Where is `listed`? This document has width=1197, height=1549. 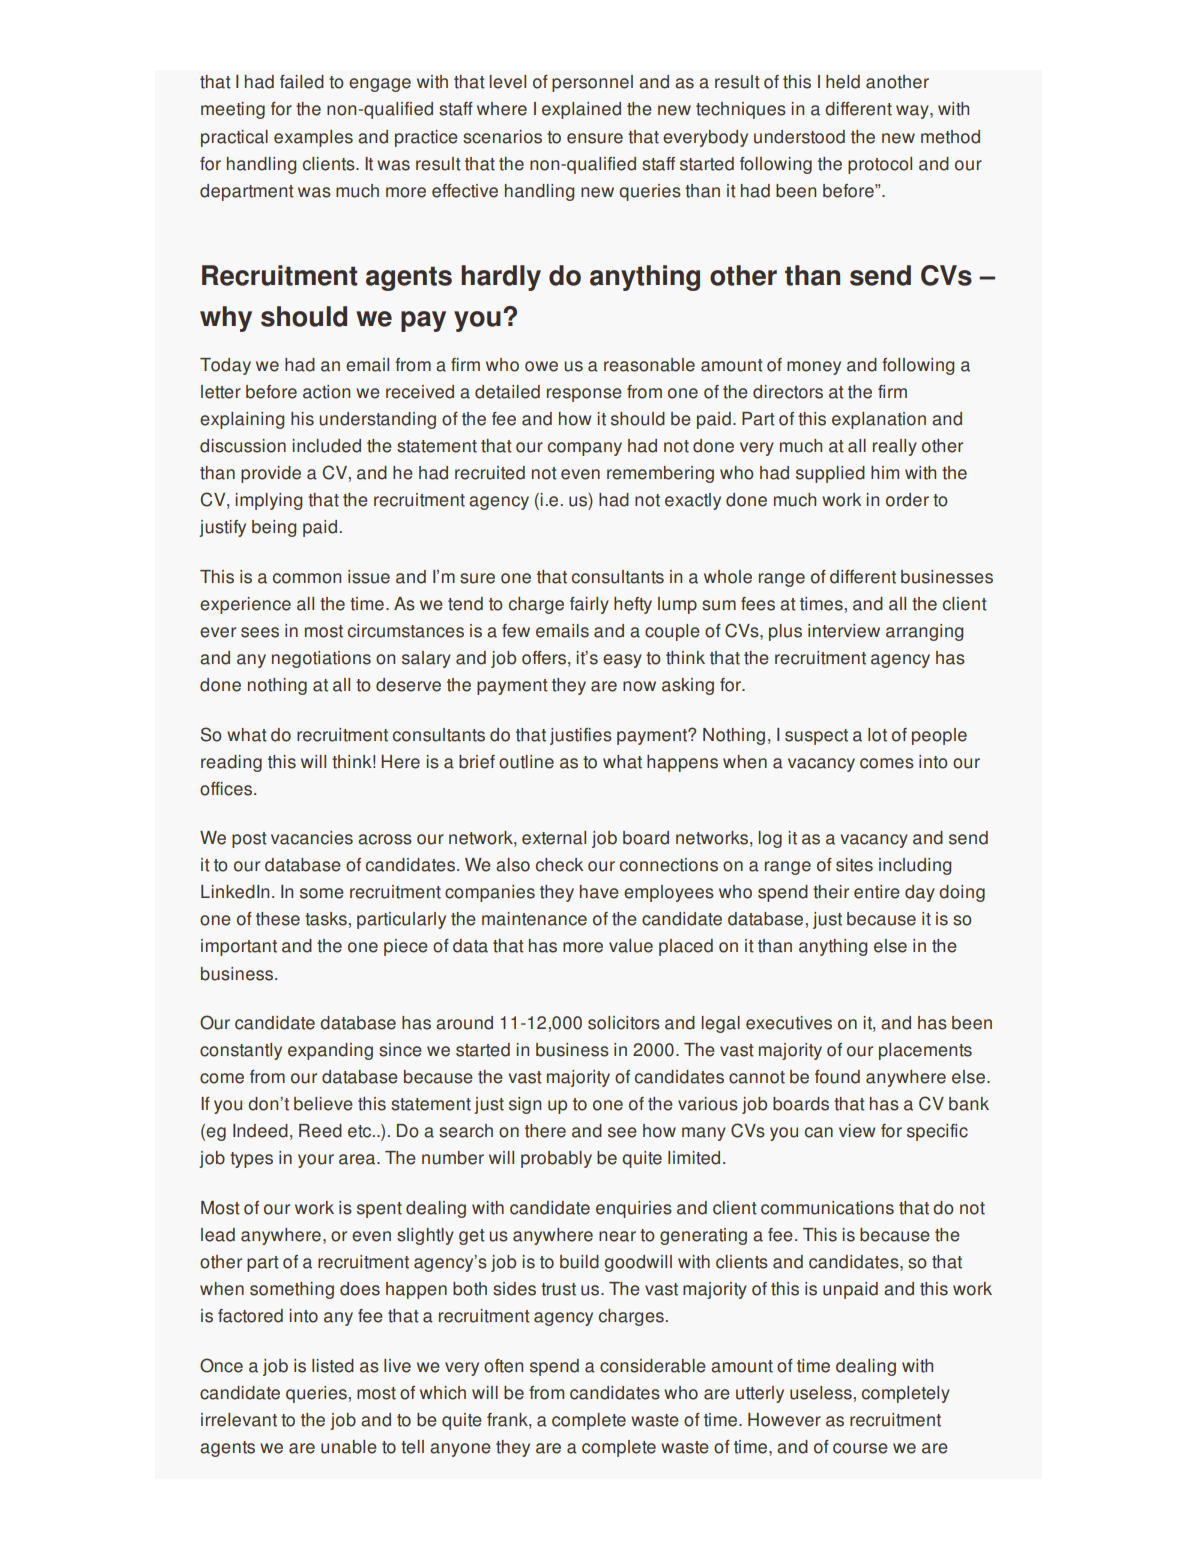 listed is located at coordinates (333, 1366).
